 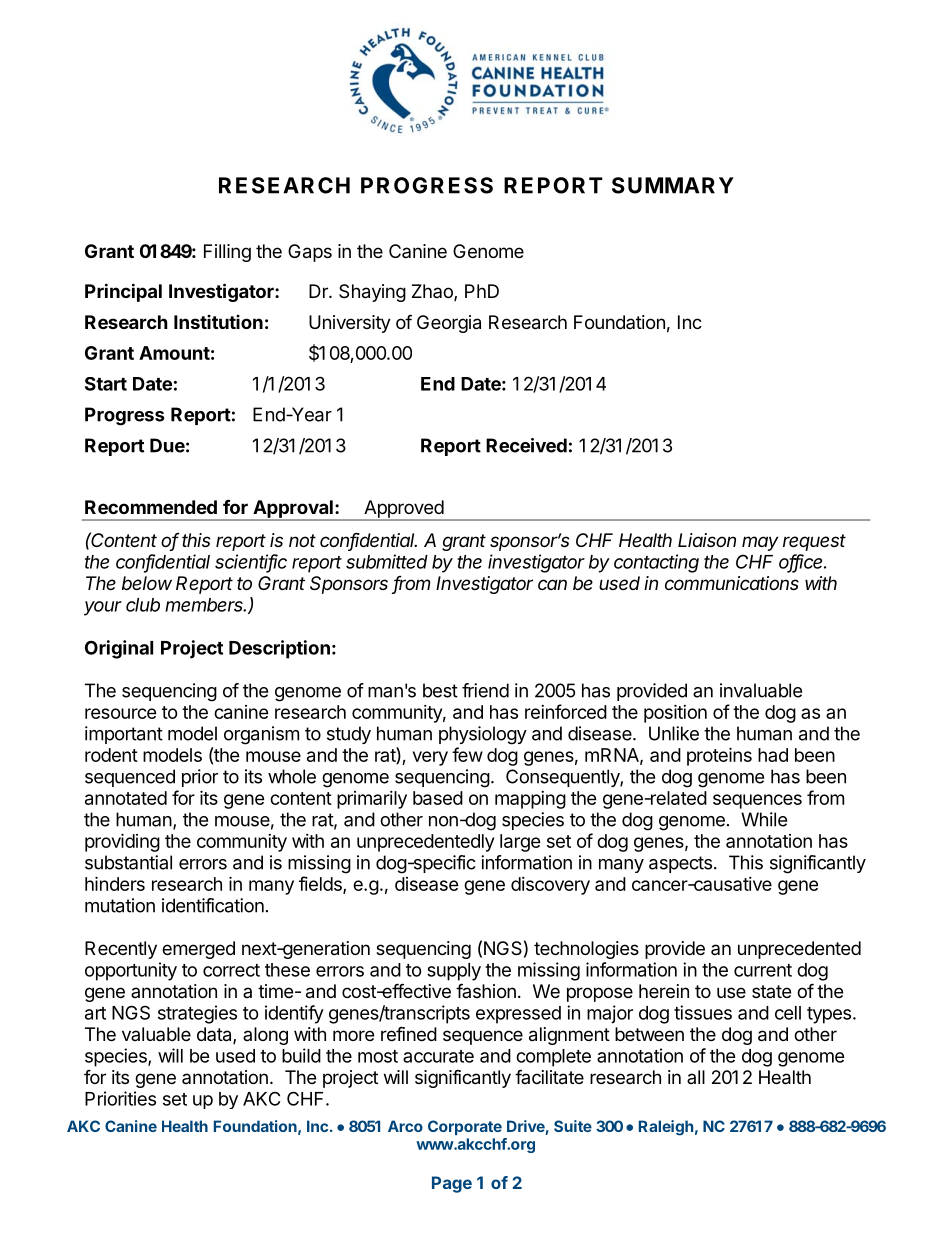 I want to click on Zhao, so click(x=433, y=292).
